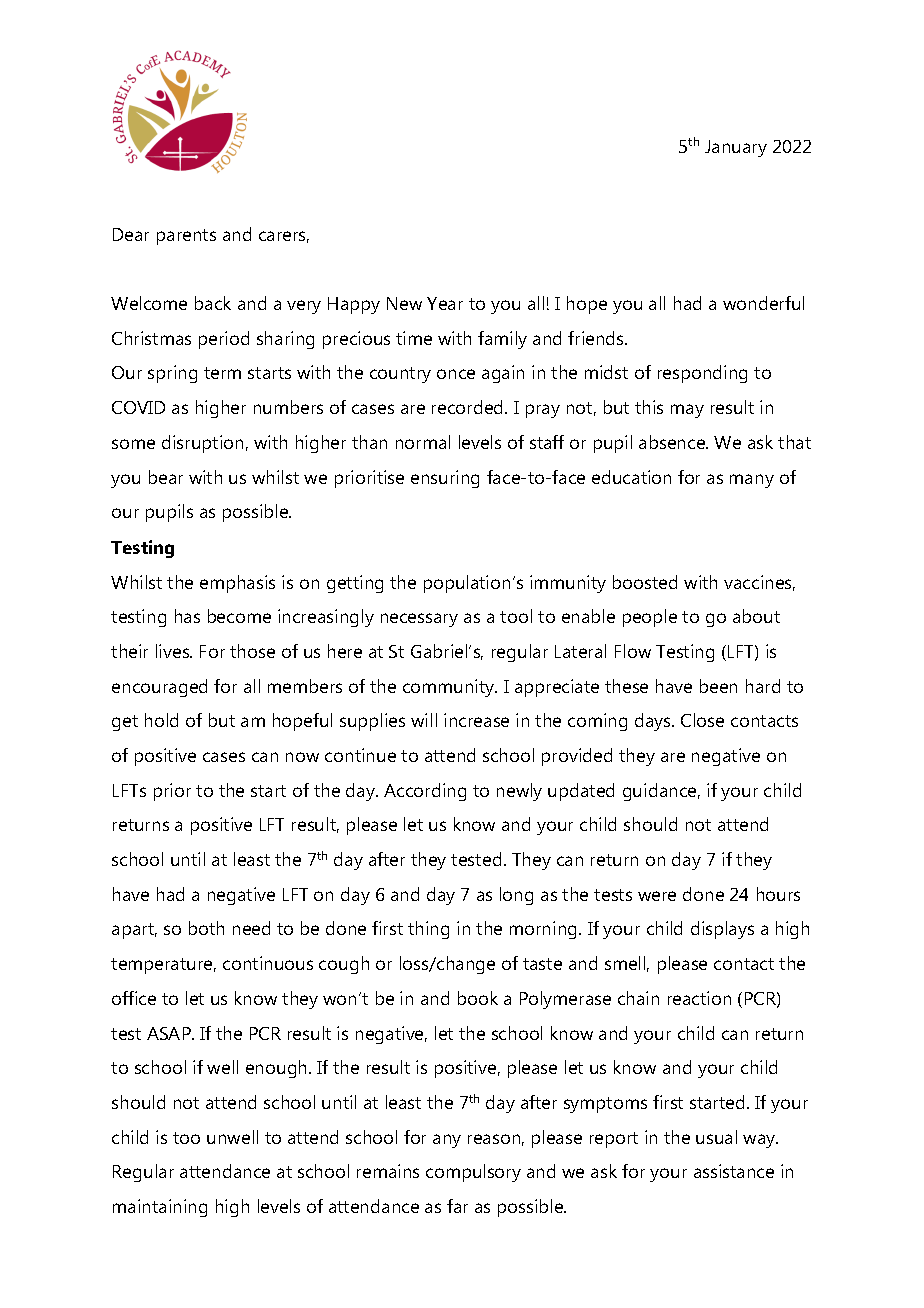 This page has height=1308, width=924. What do you see at coordinates (186, 237) in the page?
I see `parents` at bounding box center [186, 237].
